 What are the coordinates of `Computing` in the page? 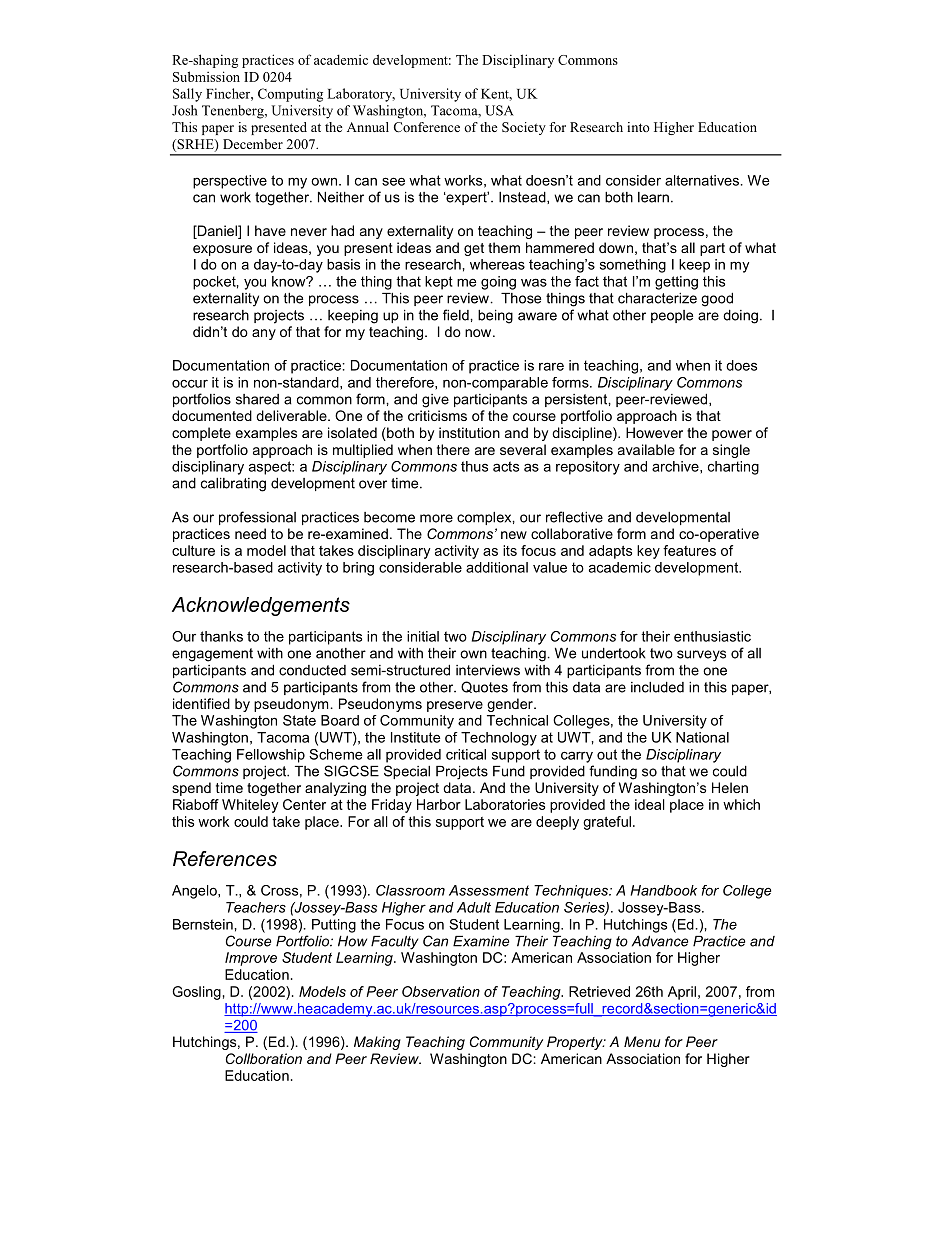 It's located at (290, 95).
